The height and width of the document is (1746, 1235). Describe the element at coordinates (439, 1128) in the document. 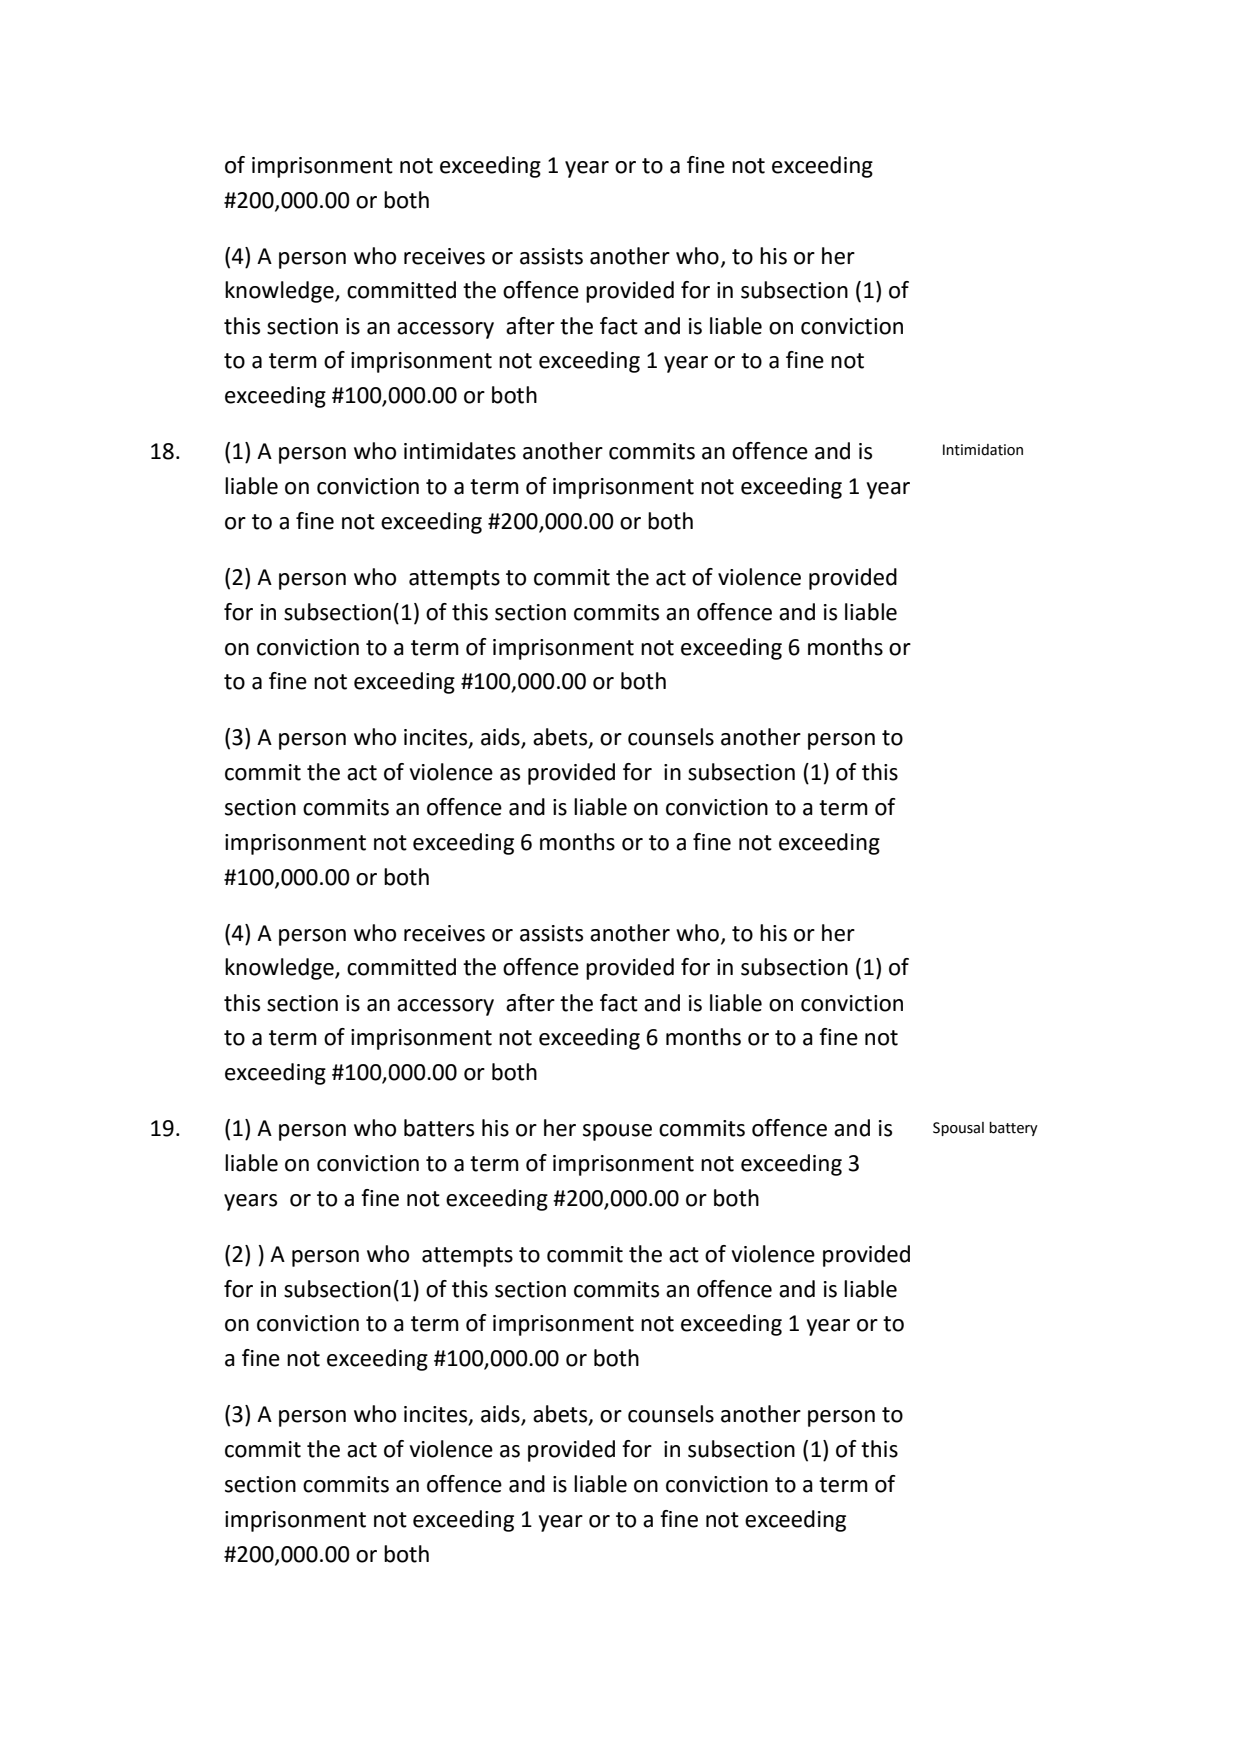

I see `batters` at that location.
